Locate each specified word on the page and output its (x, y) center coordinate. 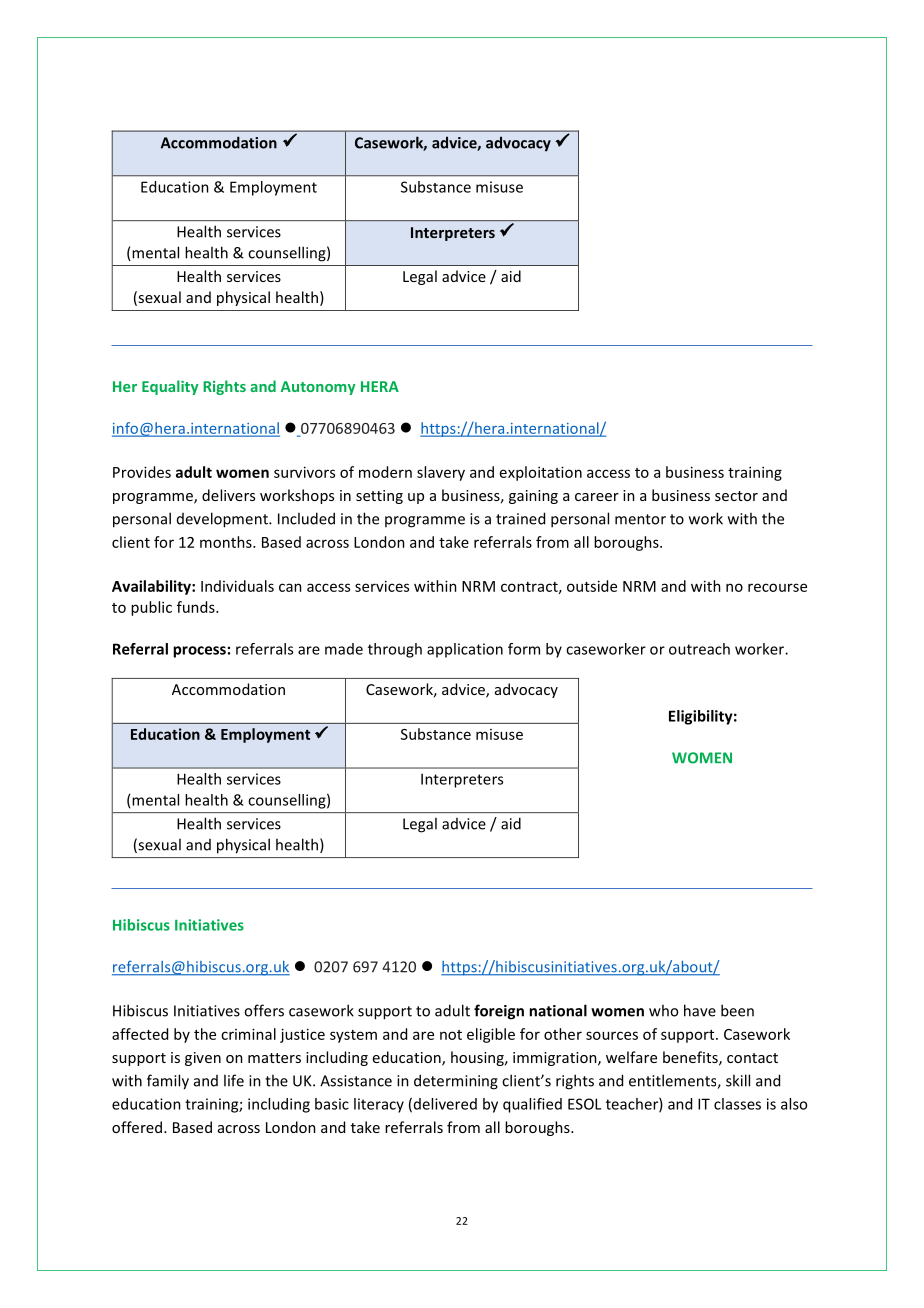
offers (264, 1010)
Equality (170, 387)
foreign (499, 1012)
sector (736, 496)
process (199, 652)
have (700, 1010)
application (465, 650)
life (234, 1080)
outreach (699, 649)
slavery (441, 473)
